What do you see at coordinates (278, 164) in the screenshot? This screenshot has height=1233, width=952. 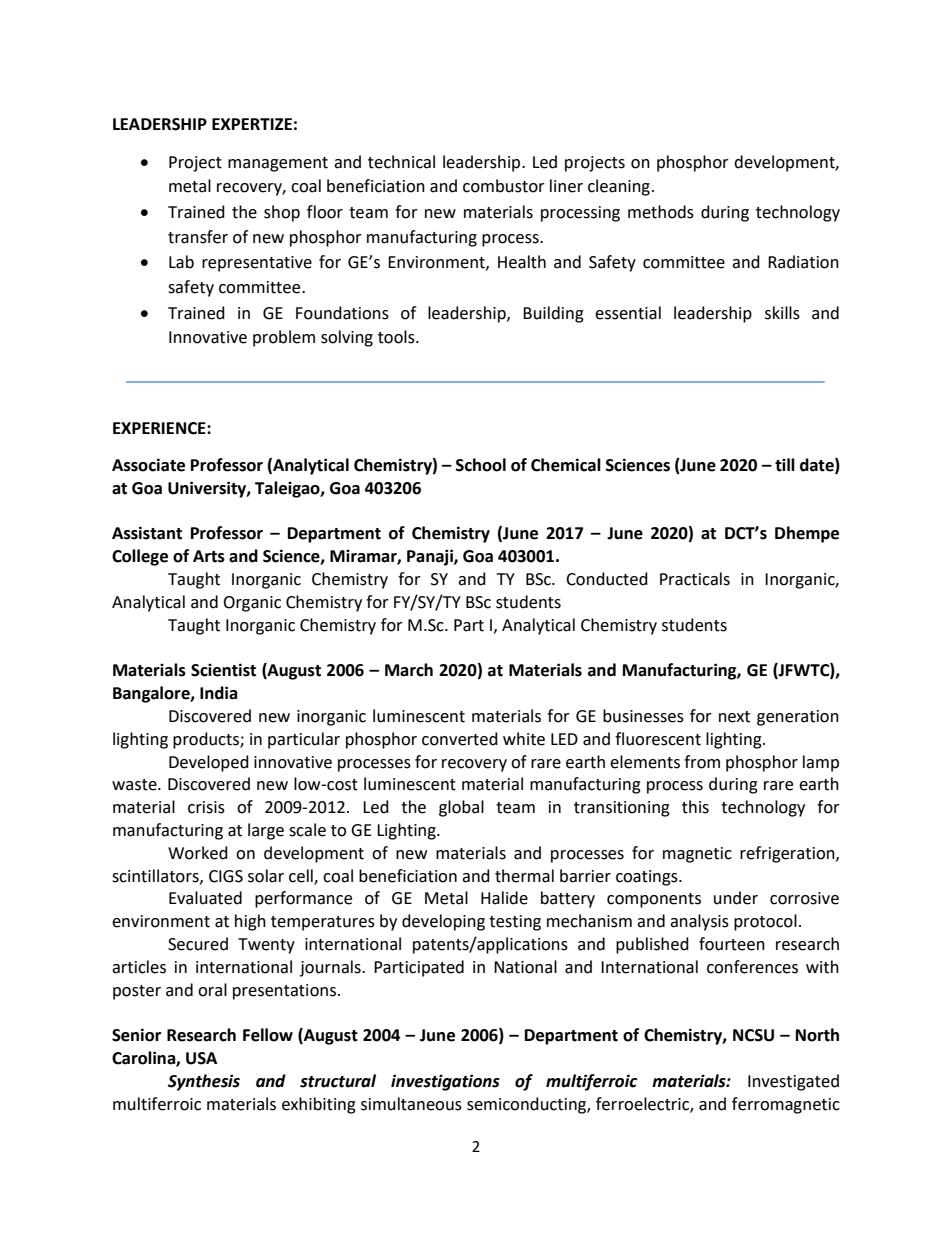 I see `management` at bounding box center [278, 164].
